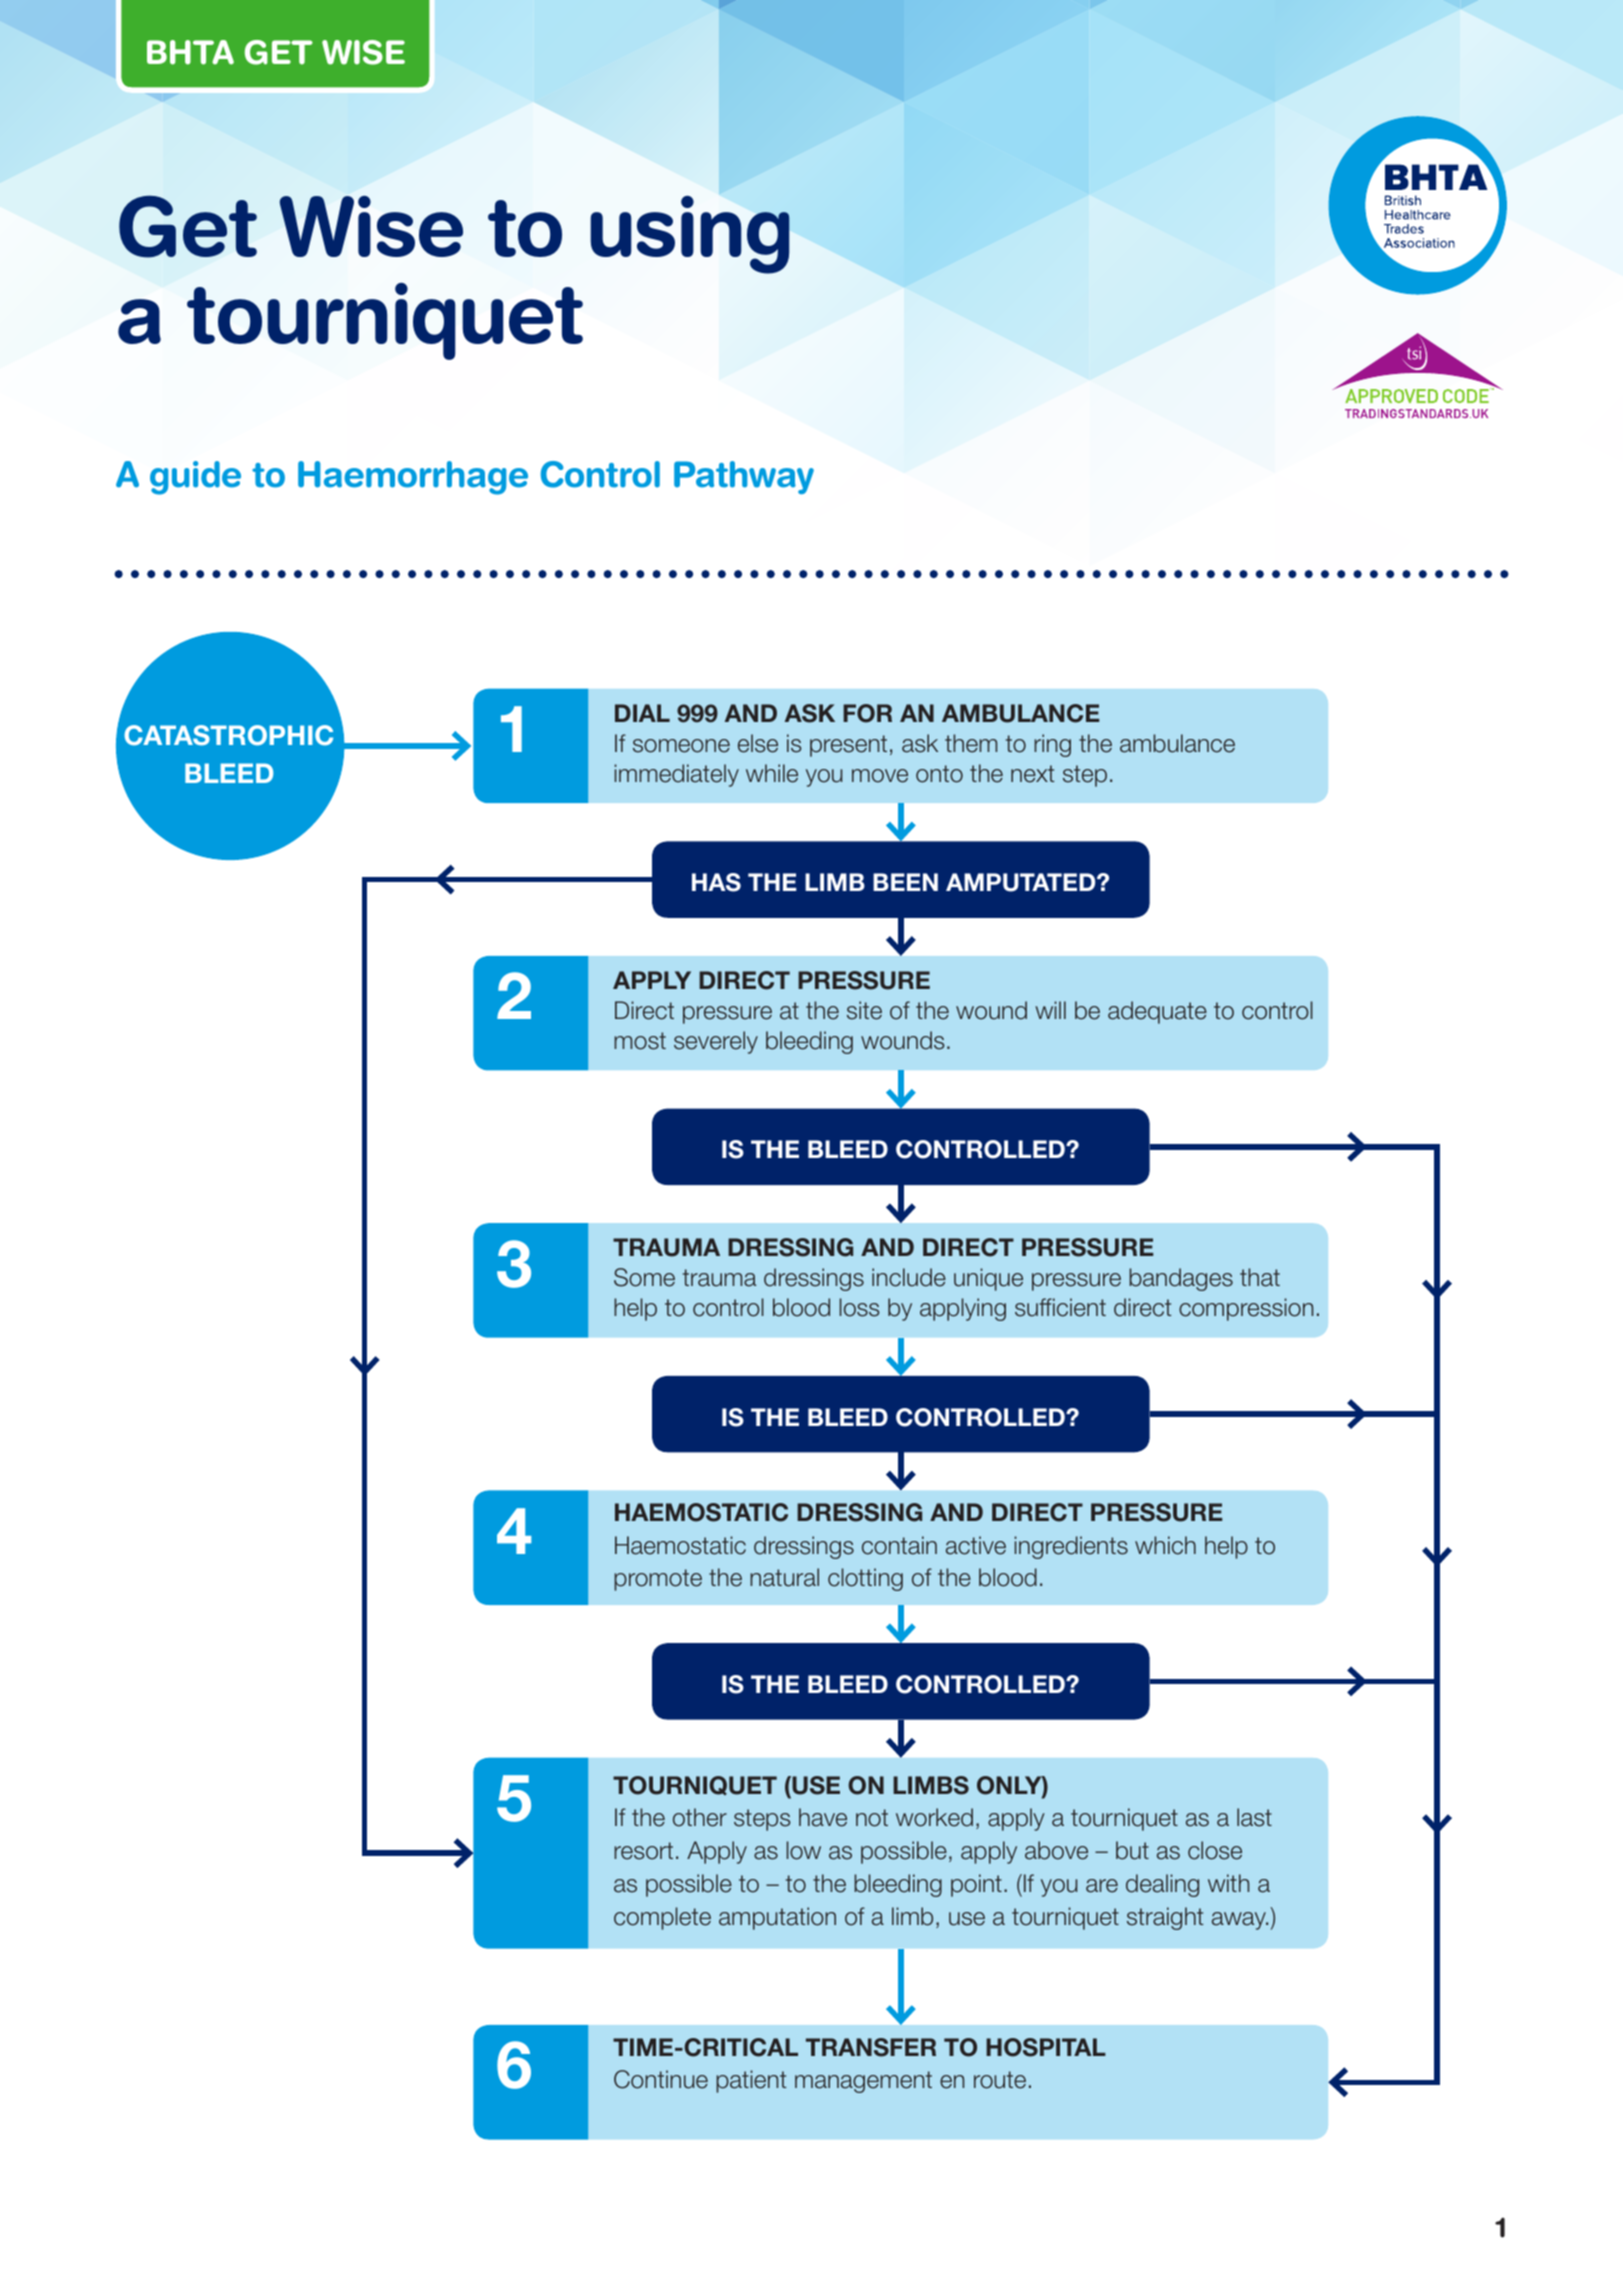  I want to click on which, so click(1165, 1545).
